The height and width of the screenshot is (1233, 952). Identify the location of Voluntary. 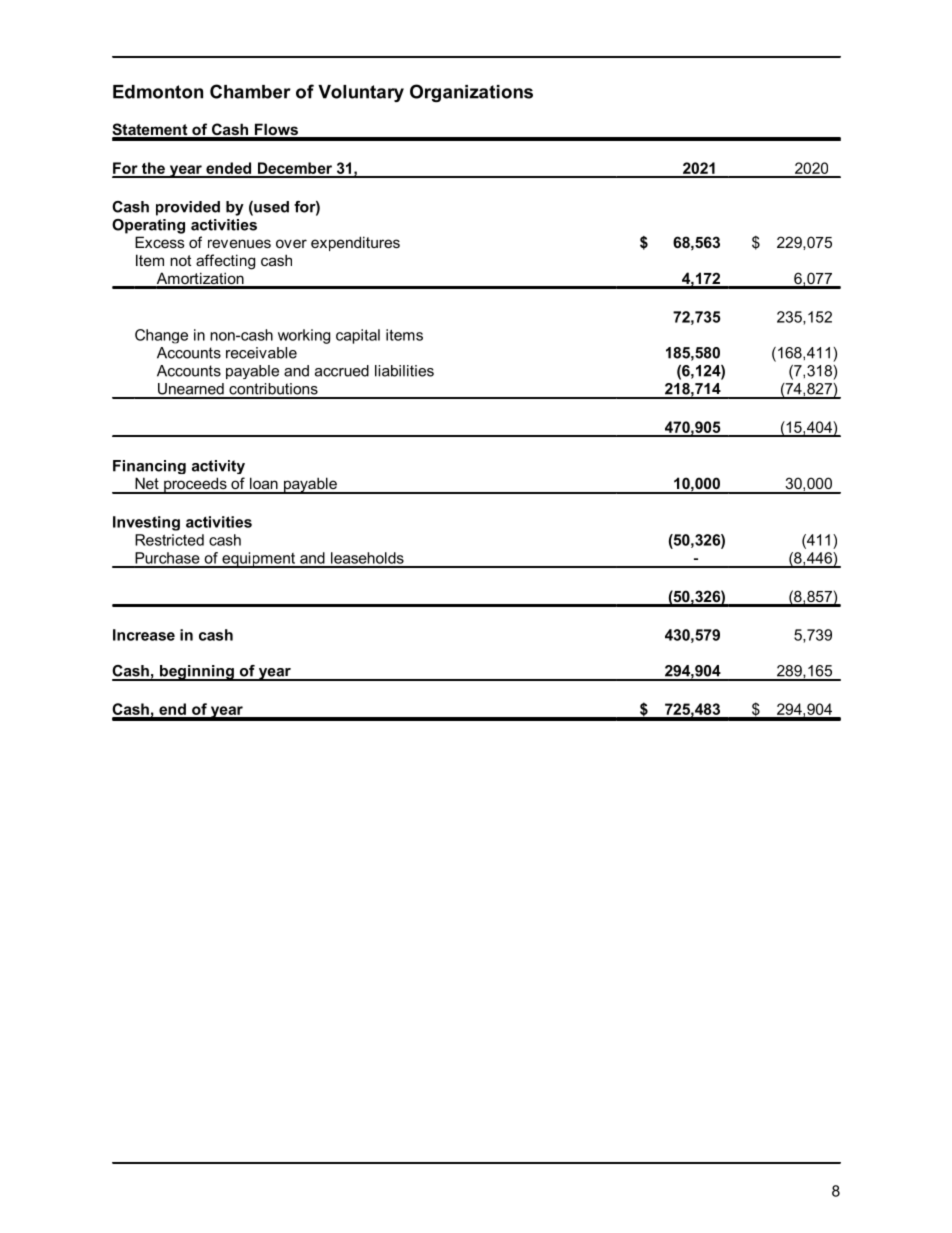
(361, 93).
